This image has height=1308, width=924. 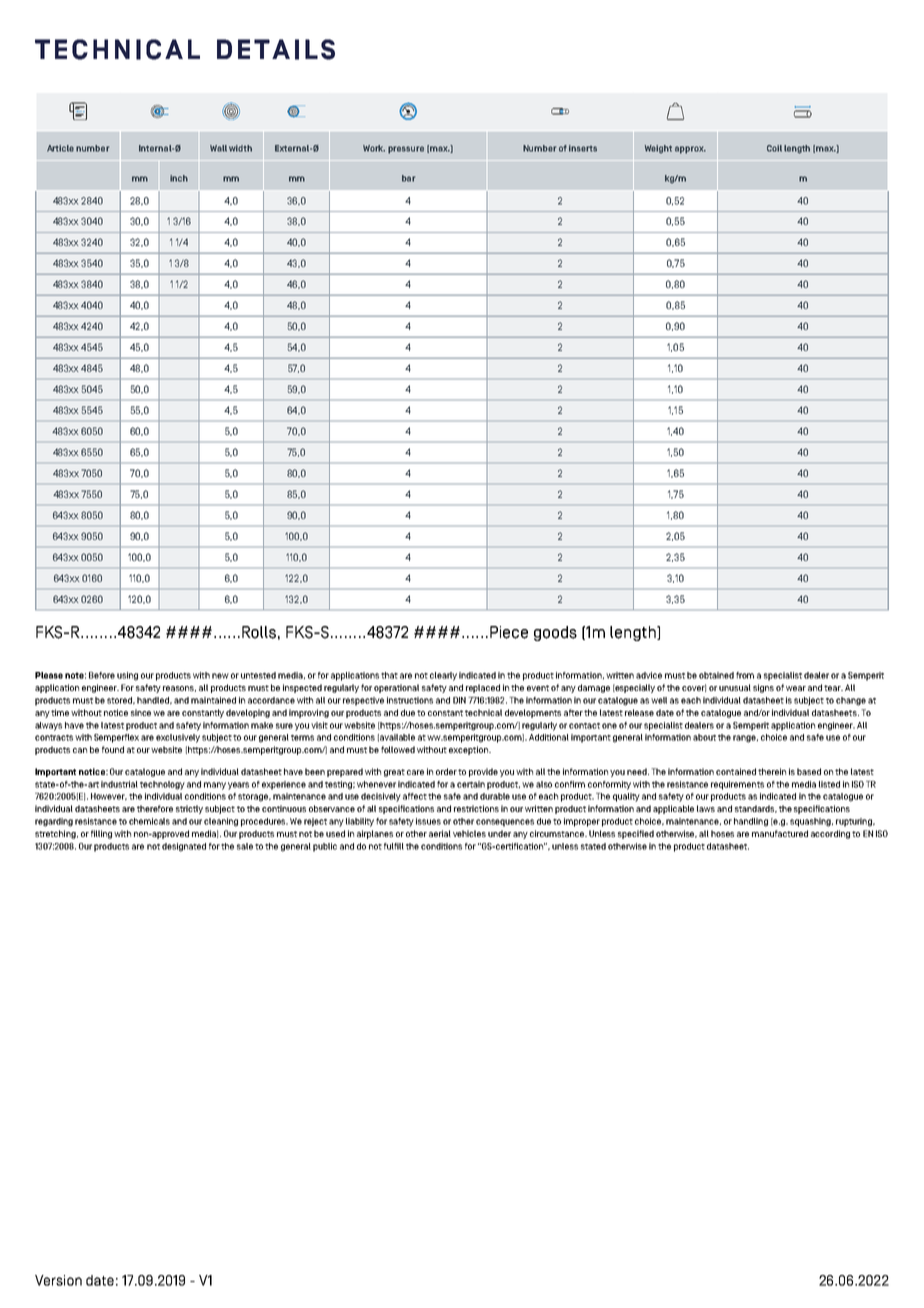 What do you see at coordinates (408, 178) in the image?
I see `bar` at bounding box center [408, 178].
